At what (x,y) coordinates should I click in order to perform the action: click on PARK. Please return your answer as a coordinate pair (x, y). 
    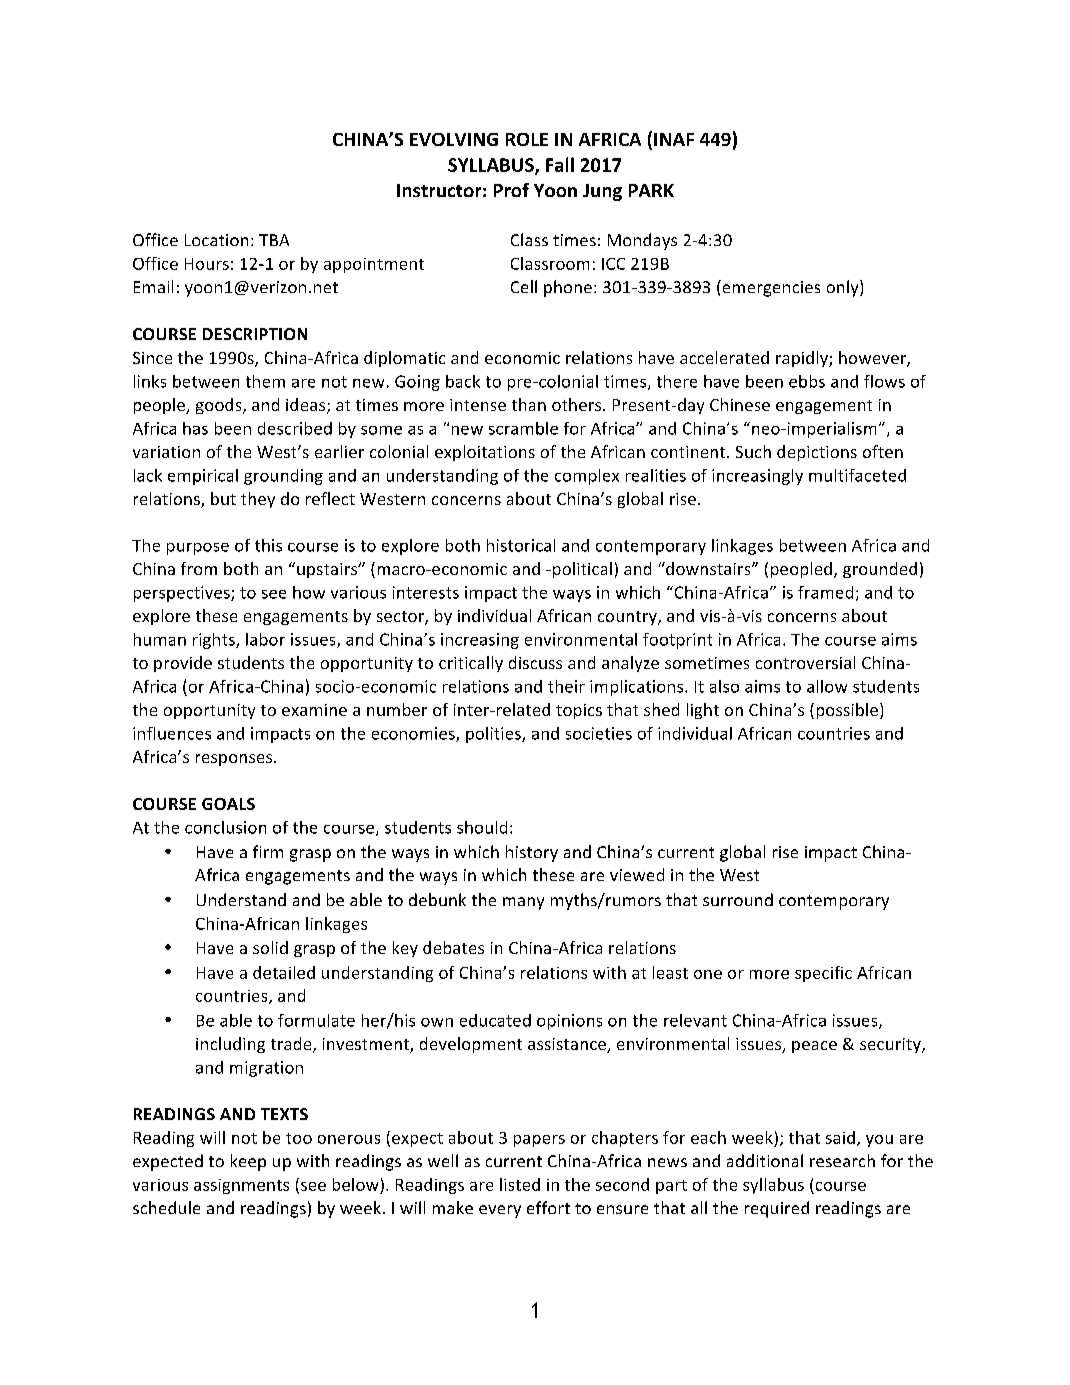
    Looking at the image, I should click on (651, 190).
